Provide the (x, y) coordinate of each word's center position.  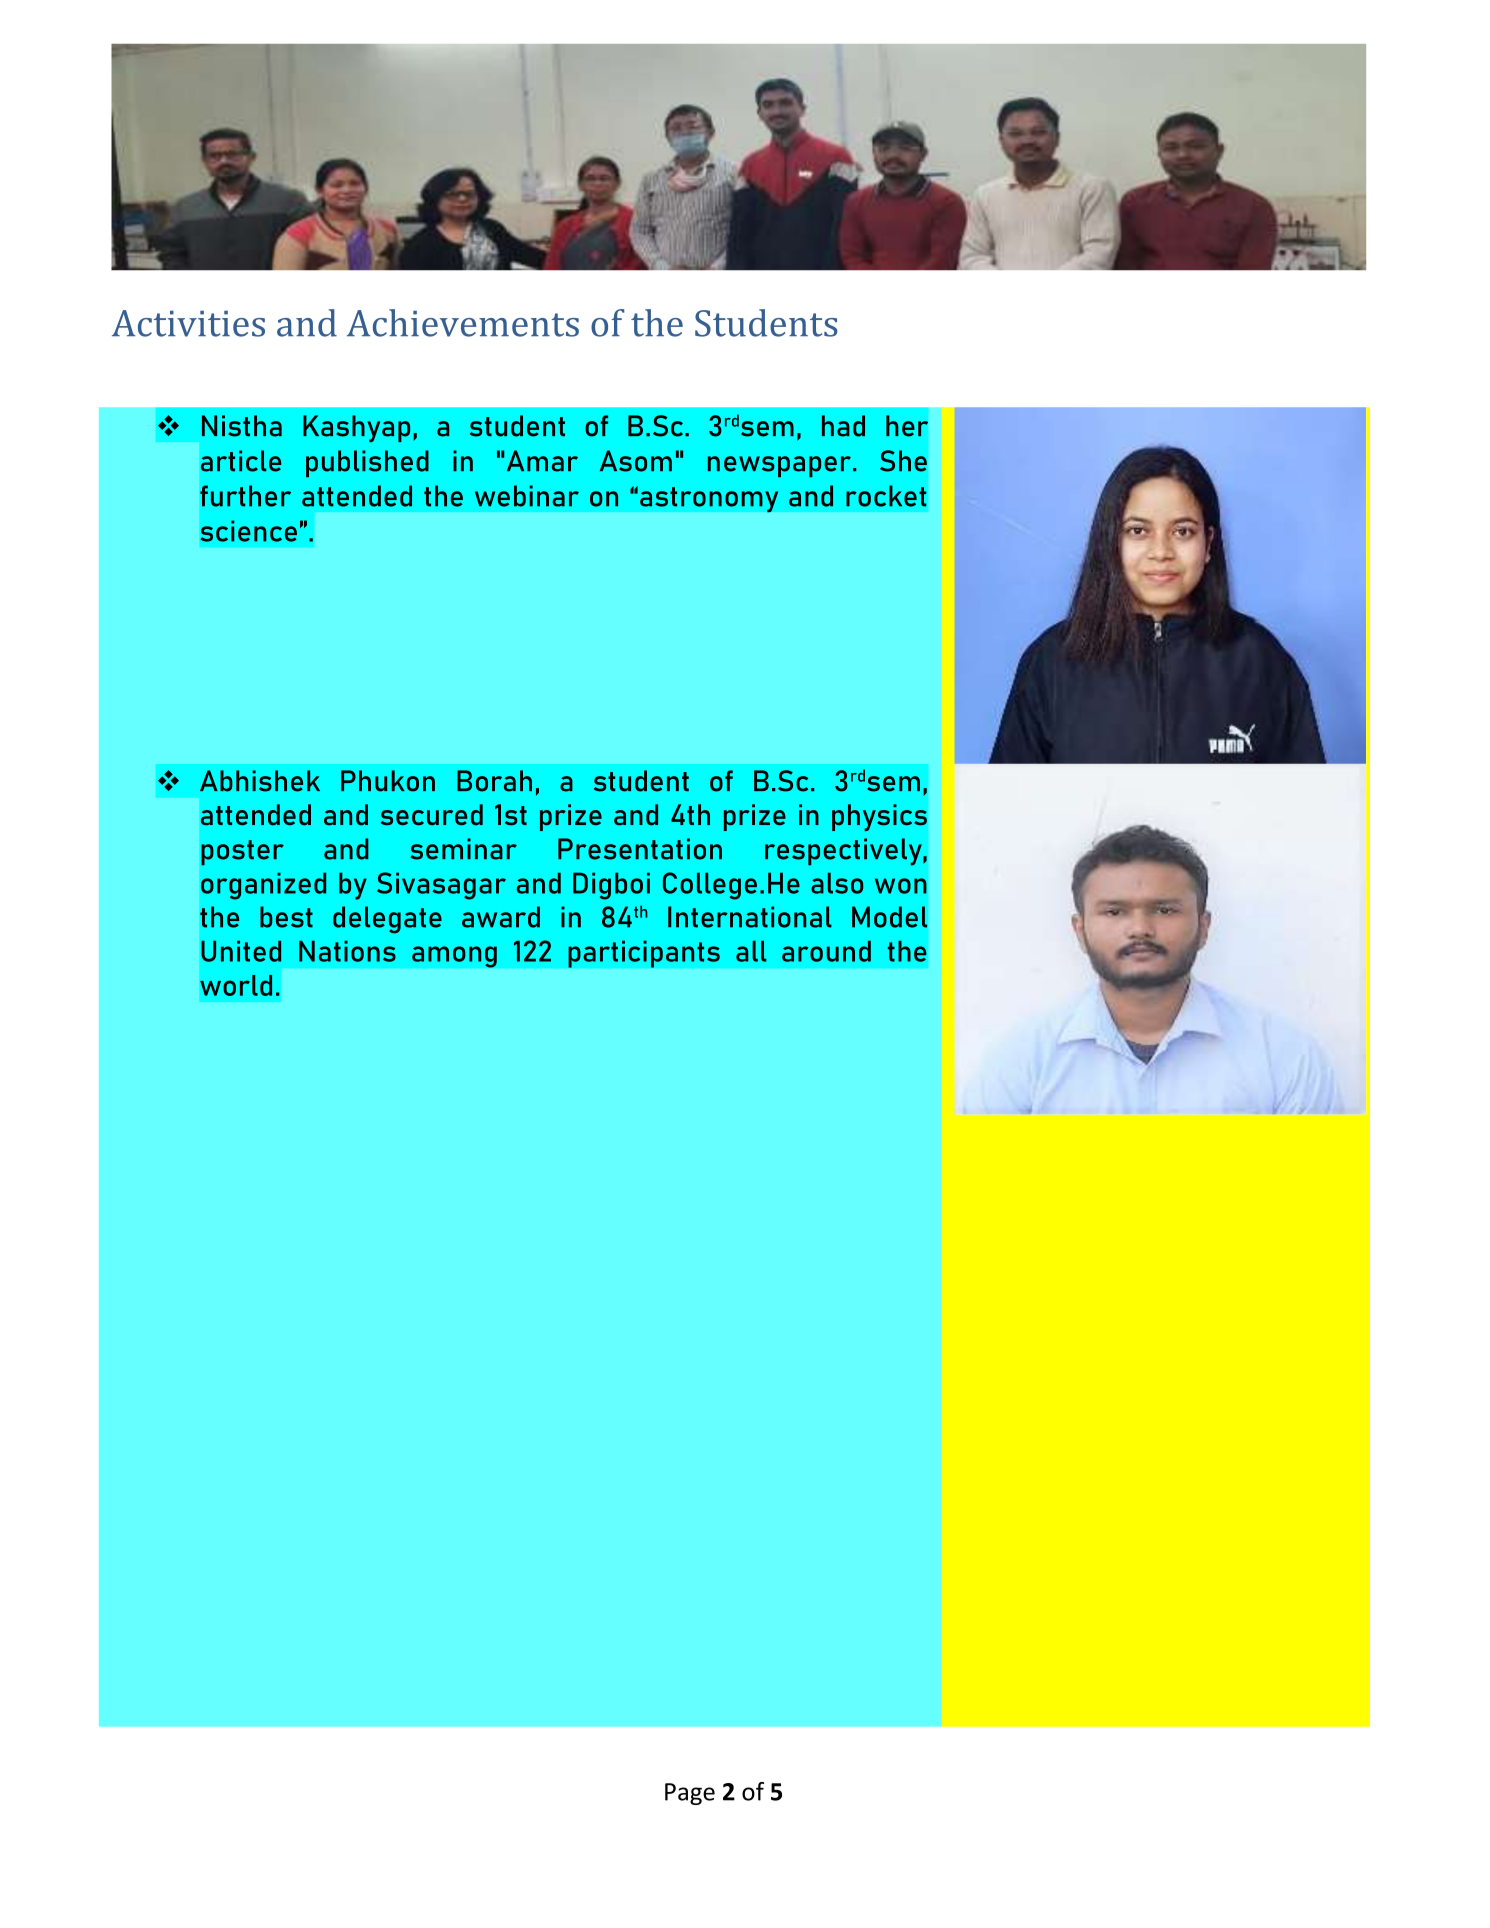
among (454, 957)
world (236, 985)
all (751, 951)
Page (690, 1794)
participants (644, 954)
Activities (188, 323)
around (826, 951)
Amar (542, 461)
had (843, 426)
